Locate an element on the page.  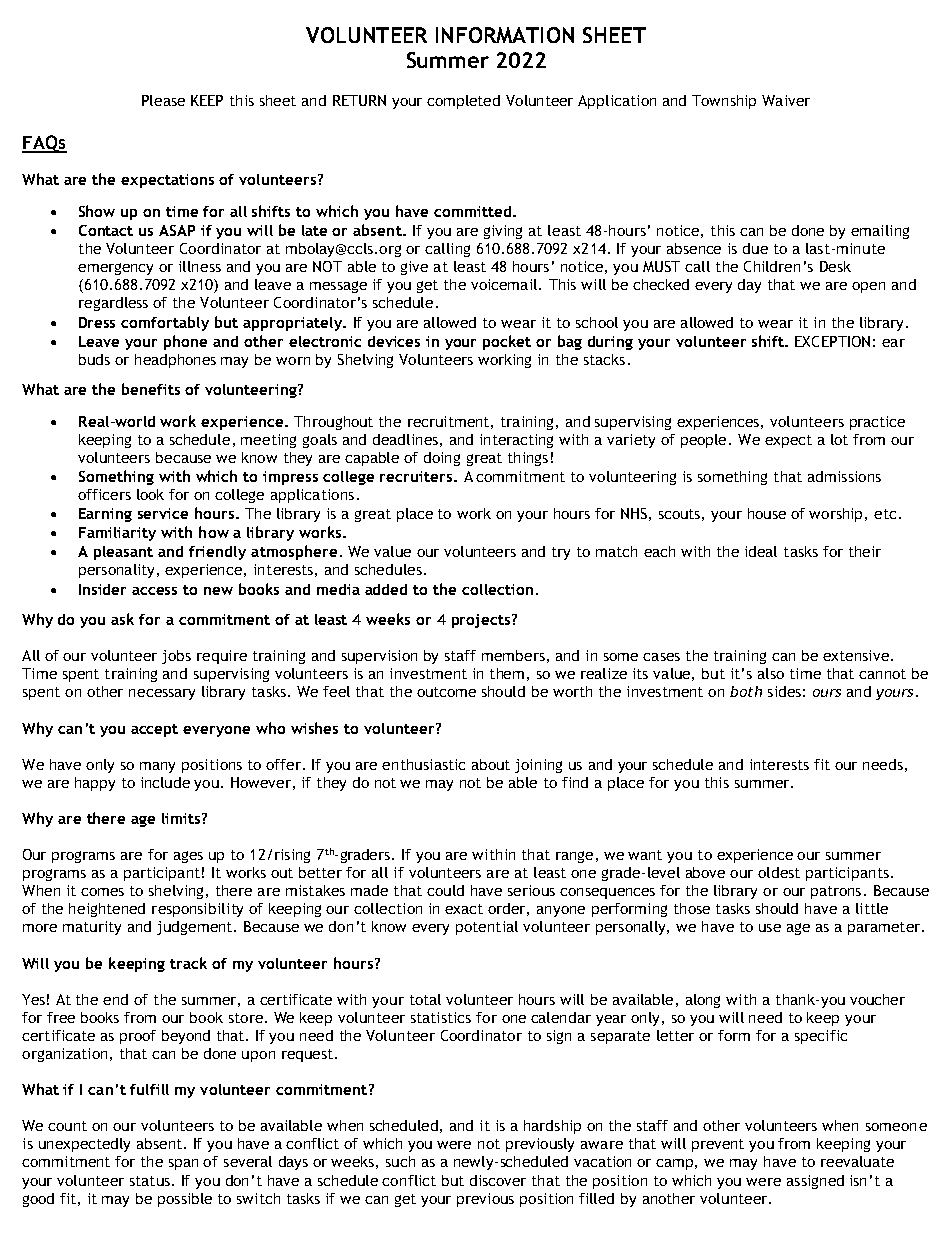
Waiver is located at coordinates (786, 100).
